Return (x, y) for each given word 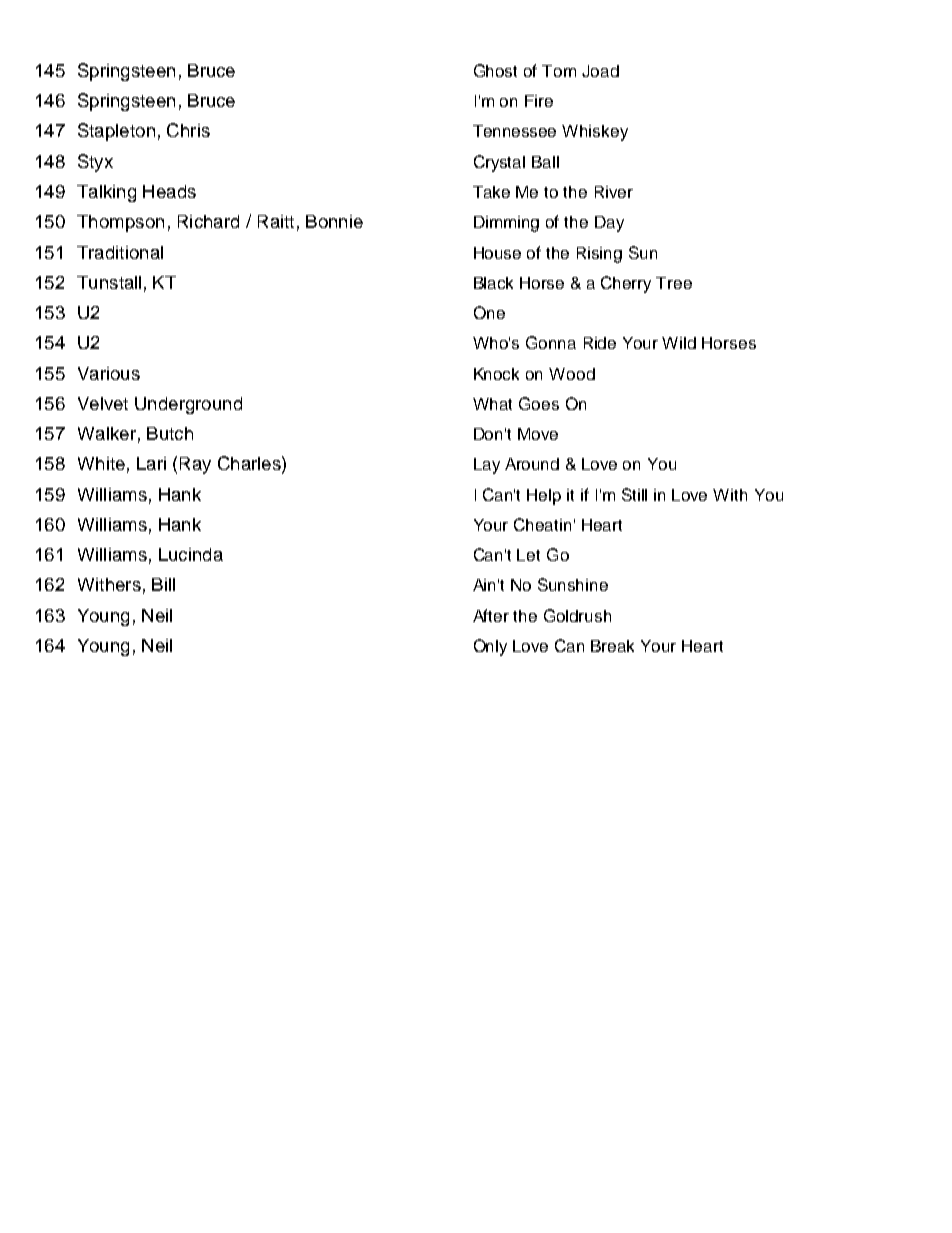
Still (634, 494)
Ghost (495, 70)
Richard (208, 221)
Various (109, 373)
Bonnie (334, 221)
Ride (600, 343)
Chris (188, 130)
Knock (496, 374)
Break (612, 646)
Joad (600, 71)
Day (609, 224)
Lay (487, 466)
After (491, 615)
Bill (163, 584)
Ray (195, 465)
